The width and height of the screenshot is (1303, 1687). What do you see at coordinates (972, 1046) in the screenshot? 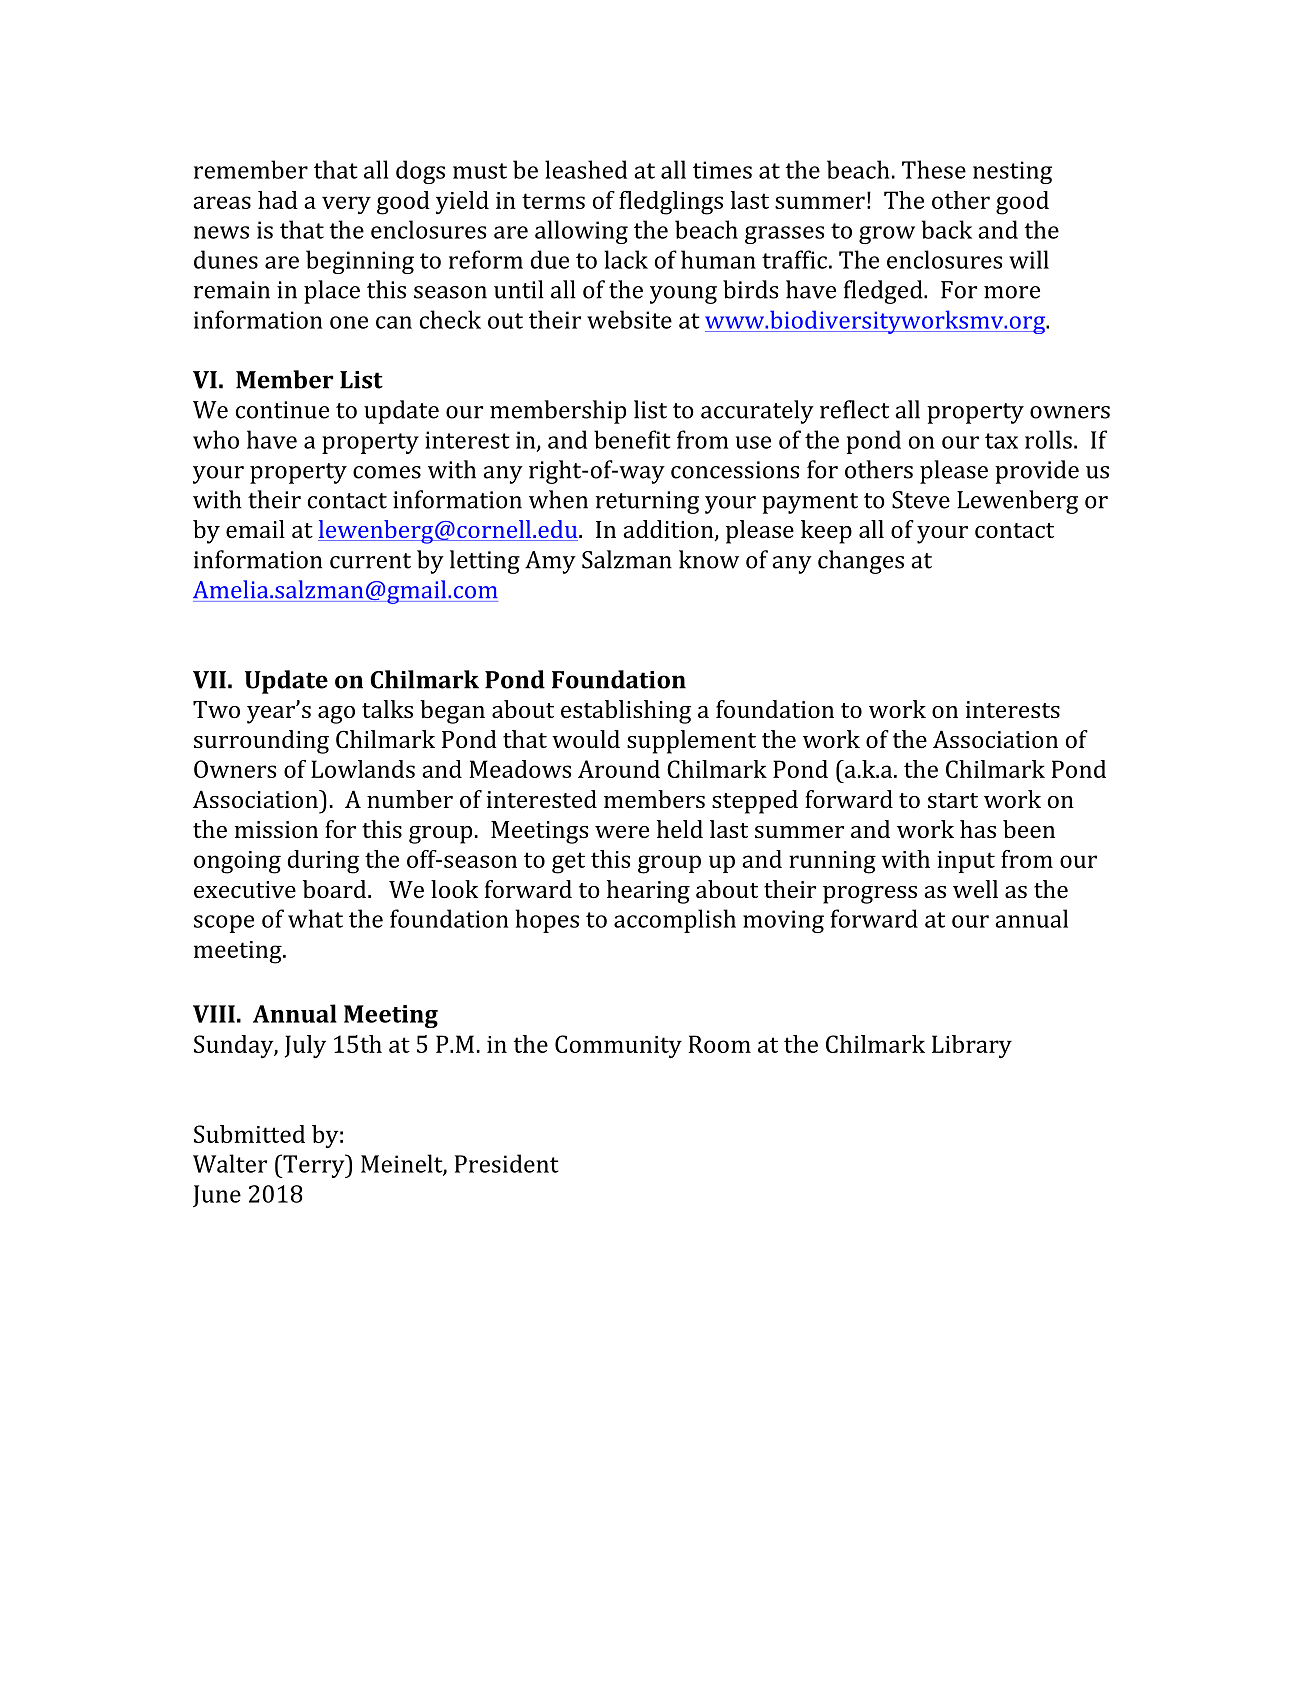
I see `Library` at bounding box center [972, 1046].
